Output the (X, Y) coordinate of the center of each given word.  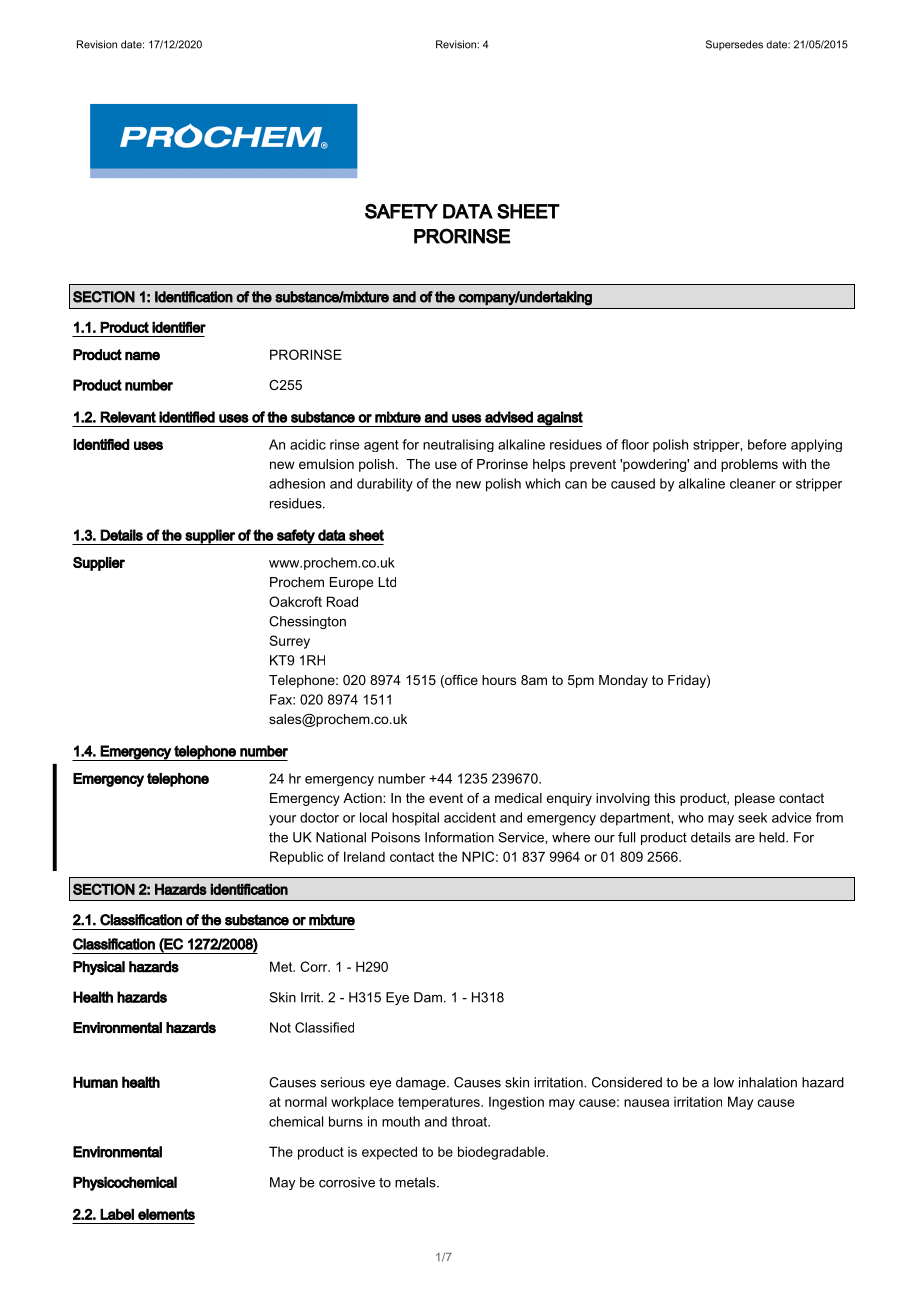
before (767, 444)
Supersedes (734, 45)
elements (166, 1214)
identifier (179, 327)
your (282, 820)
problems (749, 465)
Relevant (128, 417)
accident (470, 817)
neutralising (458, 445)
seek (752, 817)
